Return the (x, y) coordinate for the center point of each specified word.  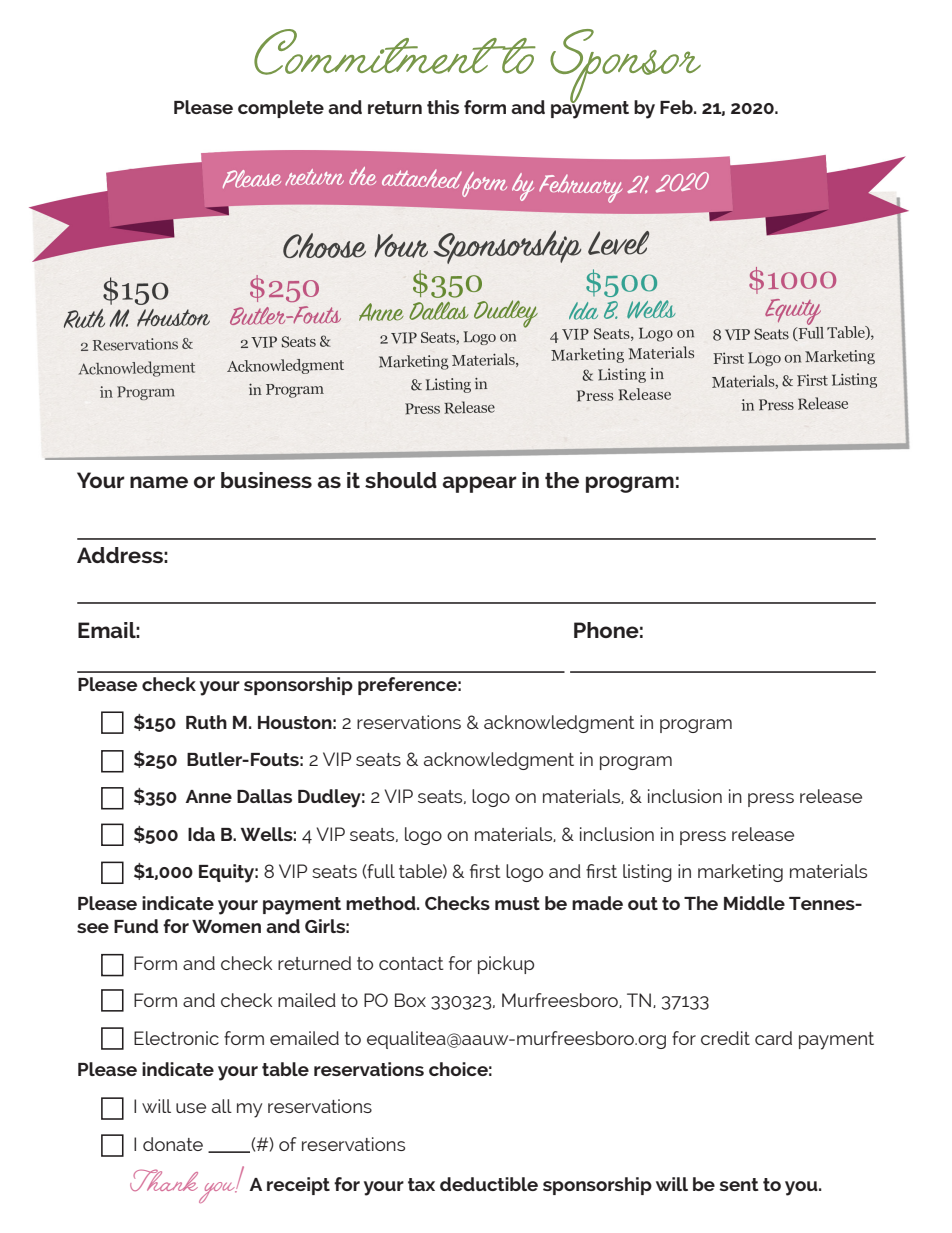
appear (479, 484)
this (443, 107)
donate (173, 1144)
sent (739, 1184)
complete (281, 109)
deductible (489, 1184)
